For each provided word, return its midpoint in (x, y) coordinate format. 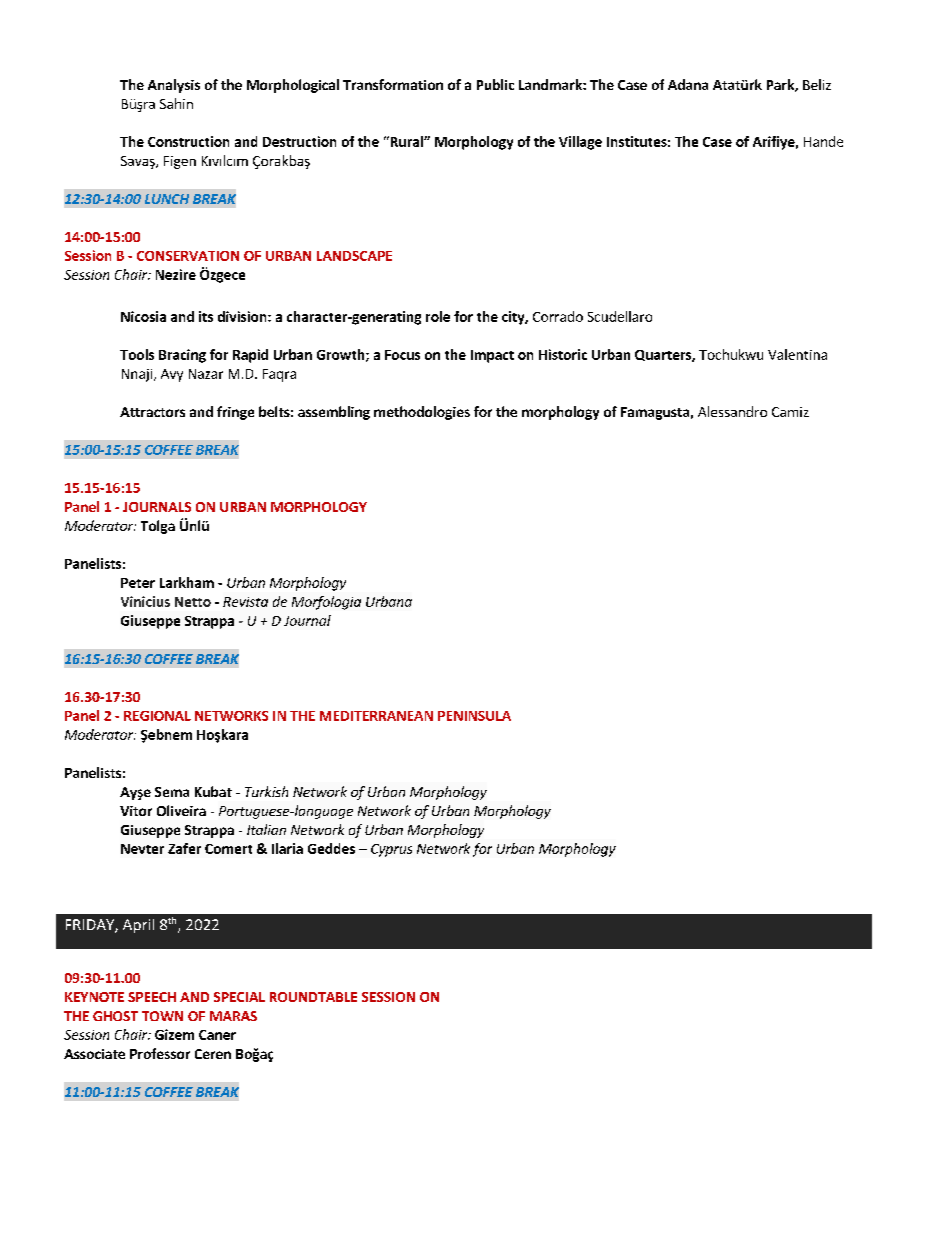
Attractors (152, 412)
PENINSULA (474, 716)
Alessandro (732, 411)
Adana (688, 84)
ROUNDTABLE (313, 997)
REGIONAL (157, 716)
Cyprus (391, 850)
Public (495, 84)
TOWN (162, 1016)
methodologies (422, 413)
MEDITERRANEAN (376, 716)
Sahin (176, 103)
